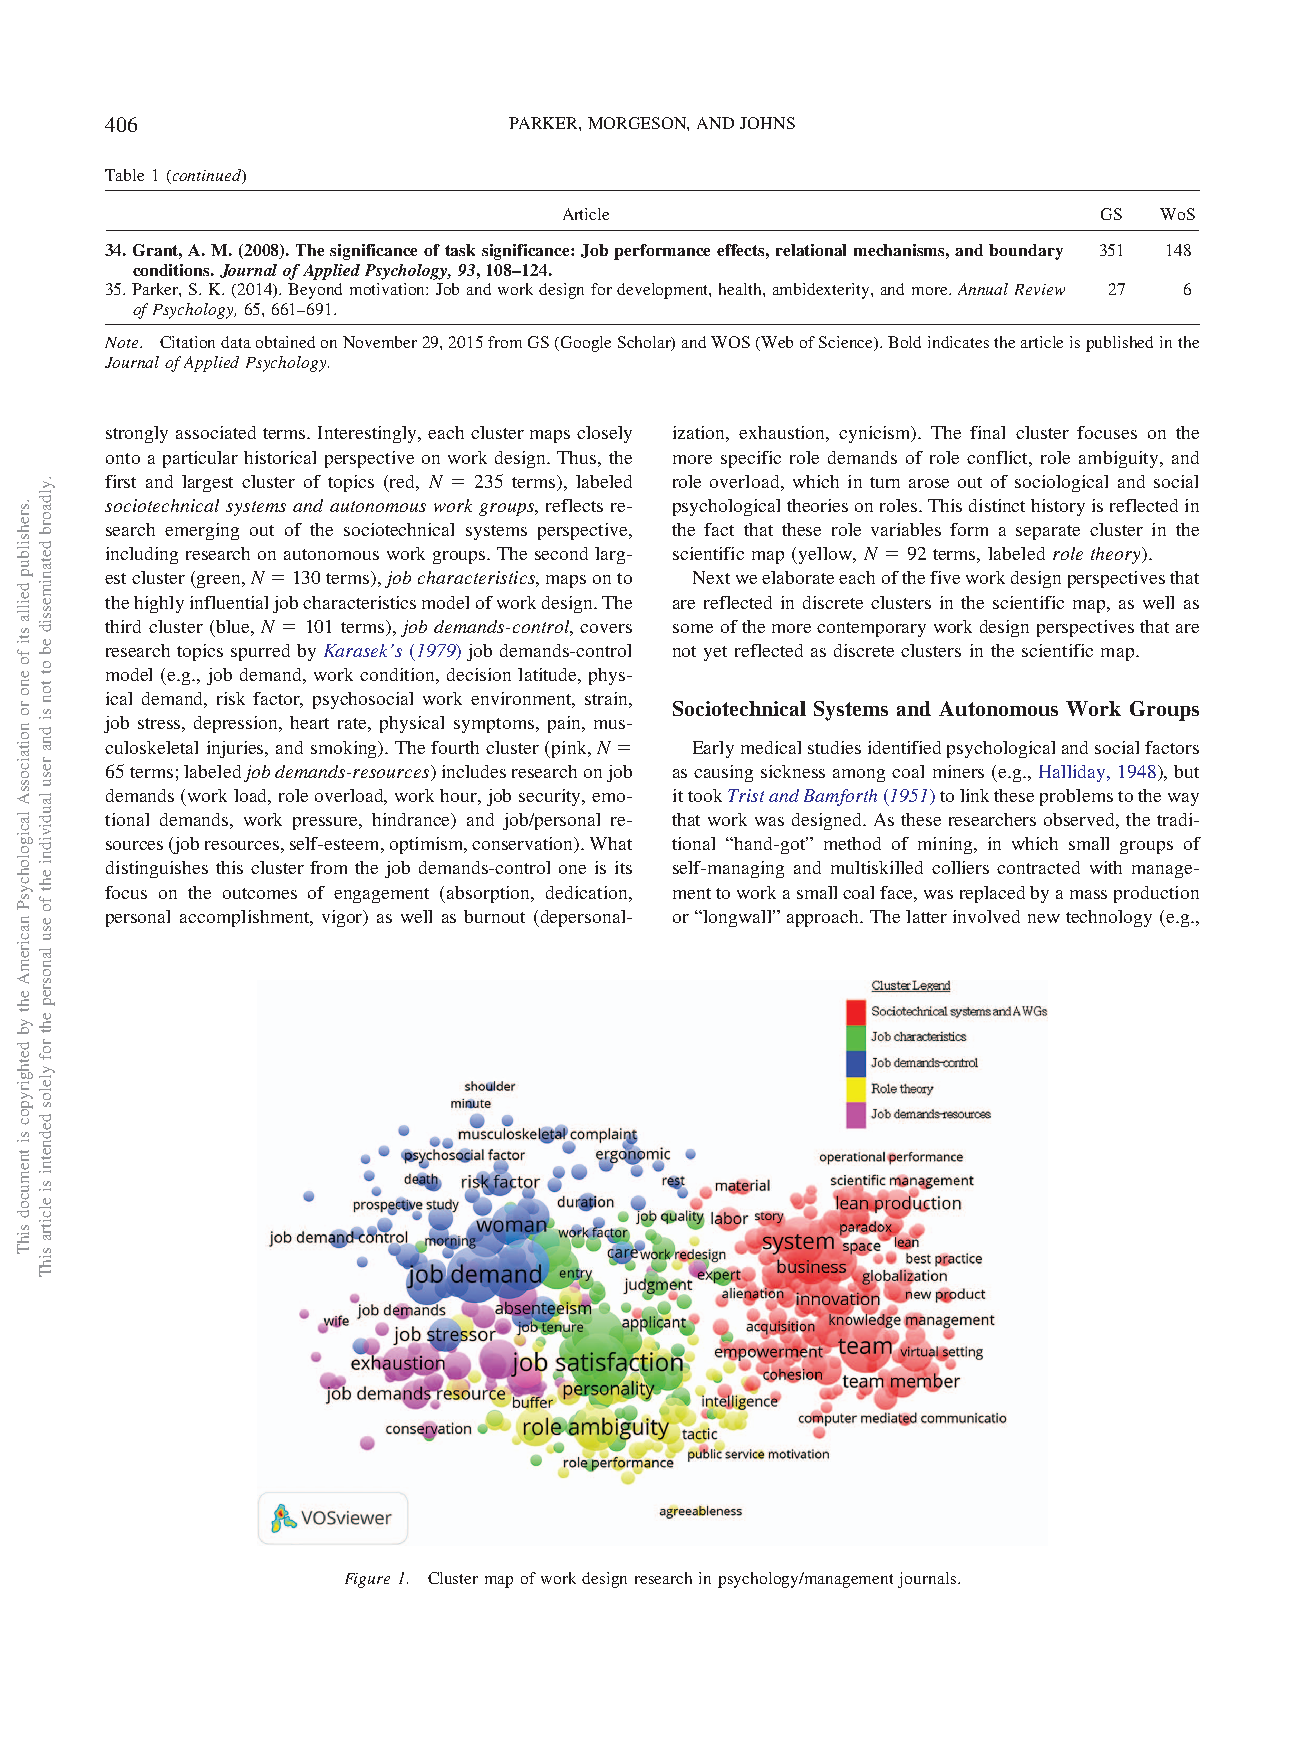  Describe the element at coordinates (693, 628) in the page. I see `some` at that location.
